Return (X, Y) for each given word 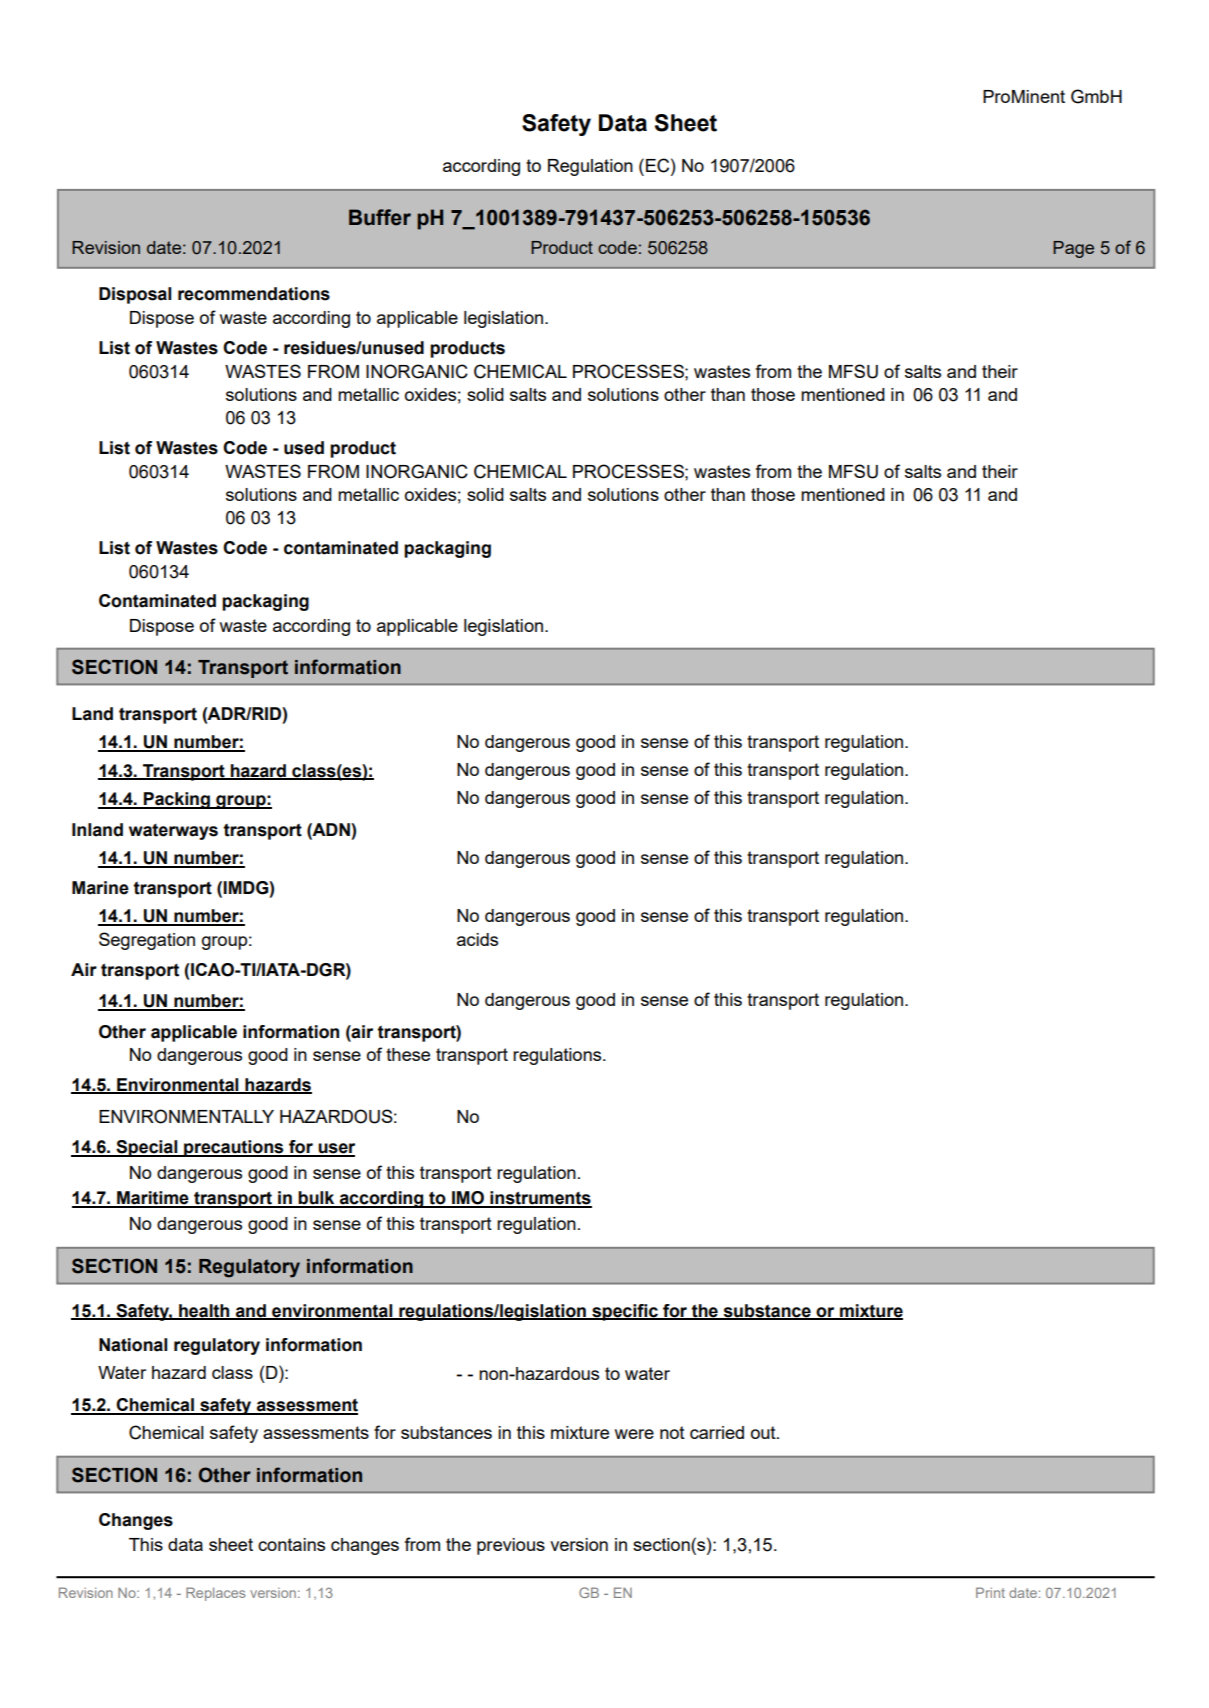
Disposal (135, 295)
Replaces (215, 1594)
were (634, 1434)
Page (1073, 249)
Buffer (380, 217)
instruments (540, 1199)
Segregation (147, 941)
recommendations (254, 294)
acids (477, 939)
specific (625, 1312)
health (204, 1311)
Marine (100, 888)
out (764, 1432)
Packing (177, 800)
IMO (468, 1199)
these (408, 1054)
